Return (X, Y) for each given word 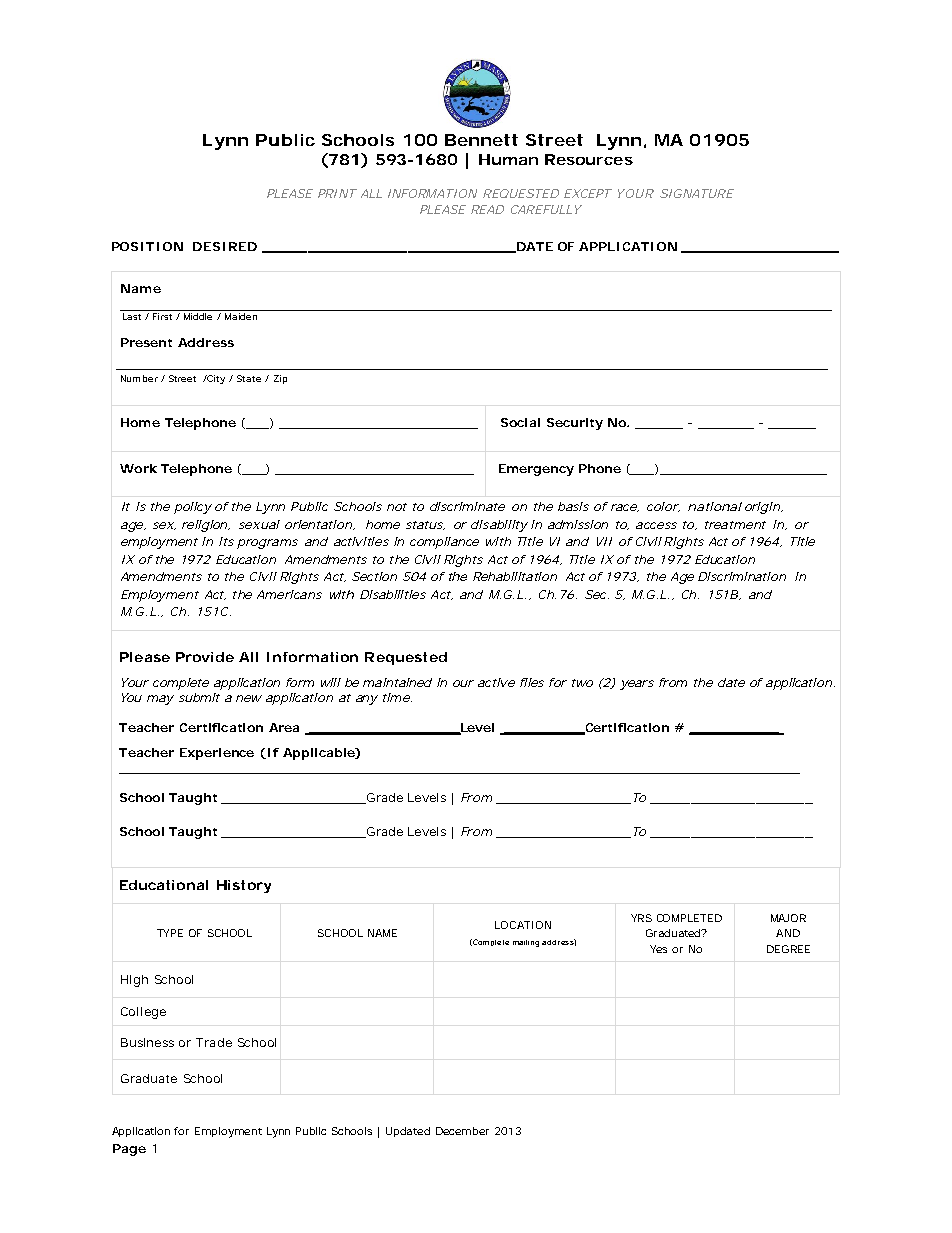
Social (520, 422)
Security (575, 424)
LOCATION (523, 925)
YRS (641, 918)
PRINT (337, 193)
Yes (658, 949)
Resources (589, 159)
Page (129, 1150)
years (637, 685)
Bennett (481, 140)
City (215, 379)
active (496, 682)
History (244, 886)
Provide (205, 657)
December (462, 1131)
